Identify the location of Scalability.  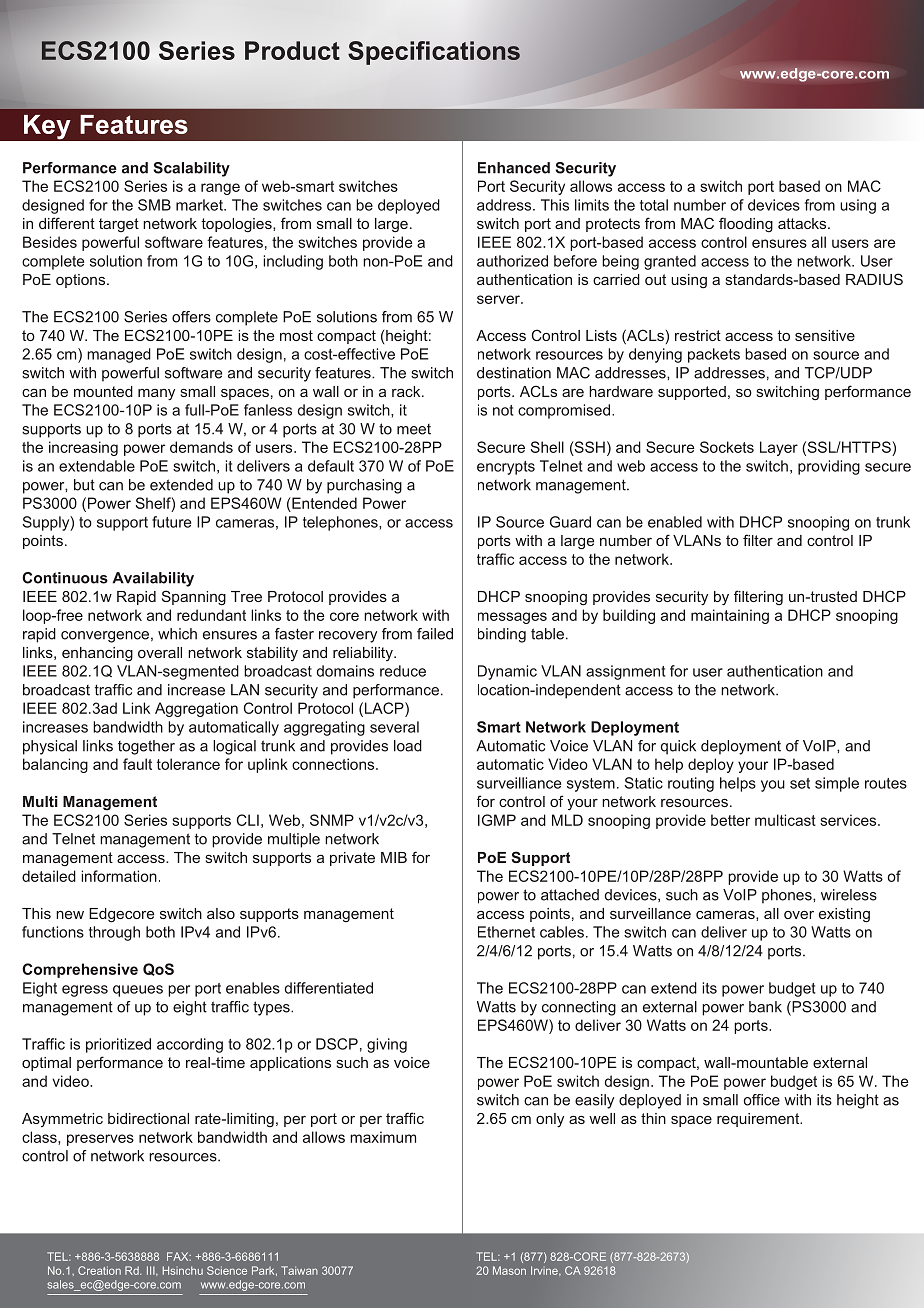
(192, 169).
